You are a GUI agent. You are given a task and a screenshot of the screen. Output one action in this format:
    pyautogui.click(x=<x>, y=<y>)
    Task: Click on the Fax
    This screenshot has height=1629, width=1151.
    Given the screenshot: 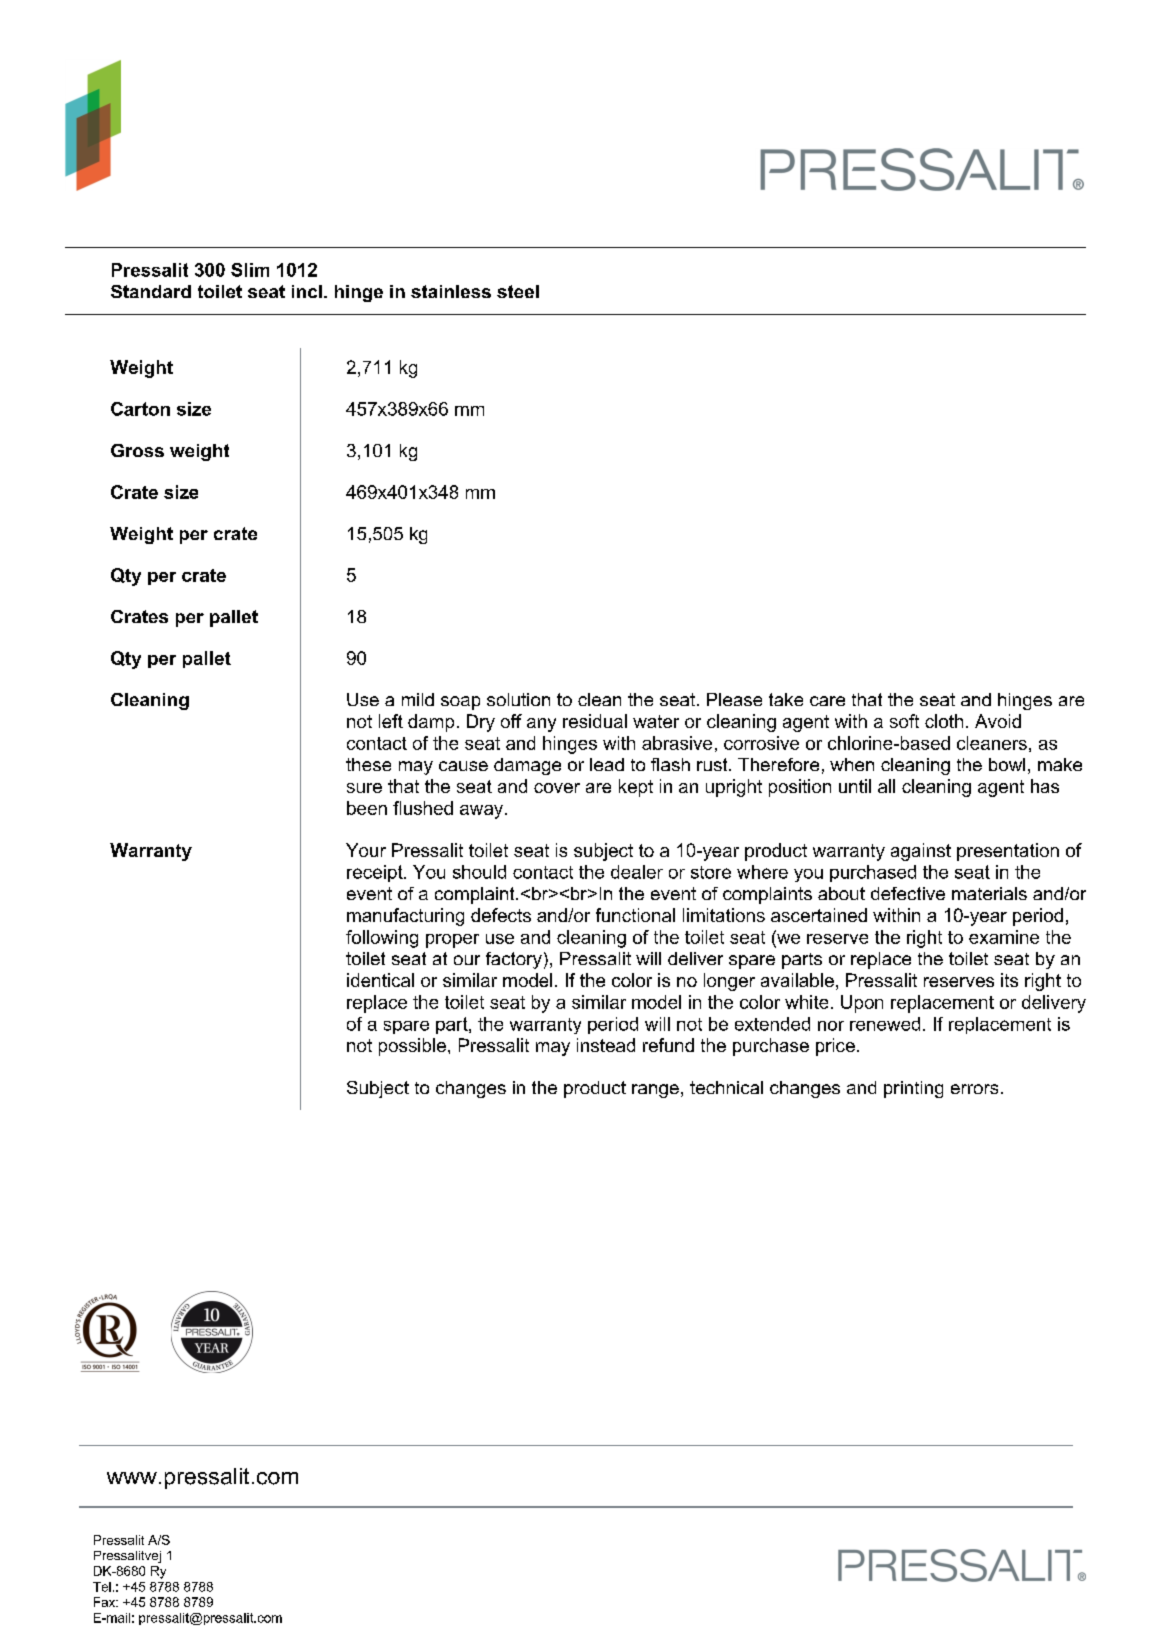 What is the action you would take?
    pyautogui.click(x=106, y=1602)
